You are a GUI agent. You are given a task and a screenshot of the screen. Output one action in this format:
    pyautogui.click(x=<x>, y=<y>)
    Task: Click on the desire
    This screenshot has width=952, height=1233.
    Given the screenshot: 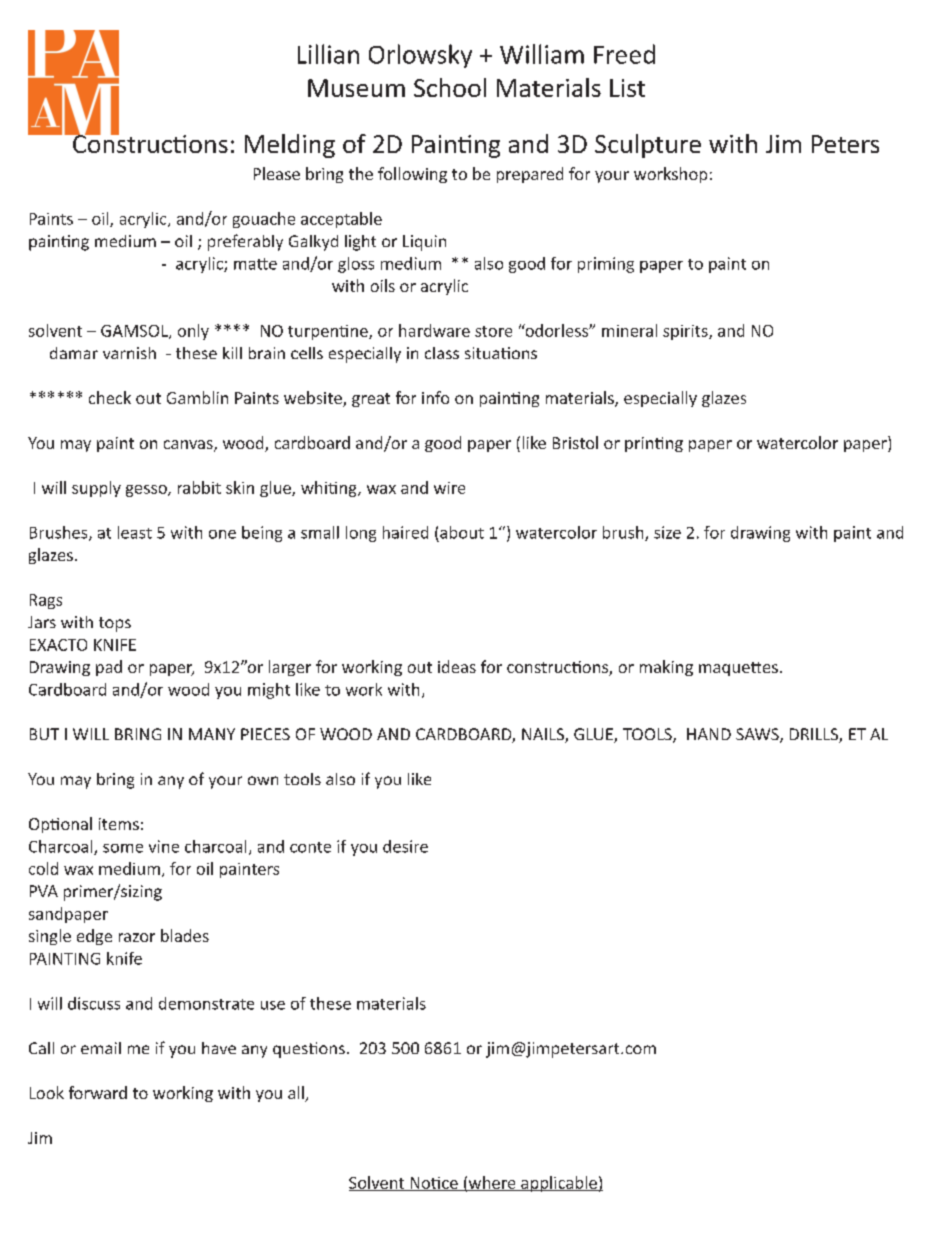 What is the action you would take?
    pyautogui.click(x=405, y=846)
